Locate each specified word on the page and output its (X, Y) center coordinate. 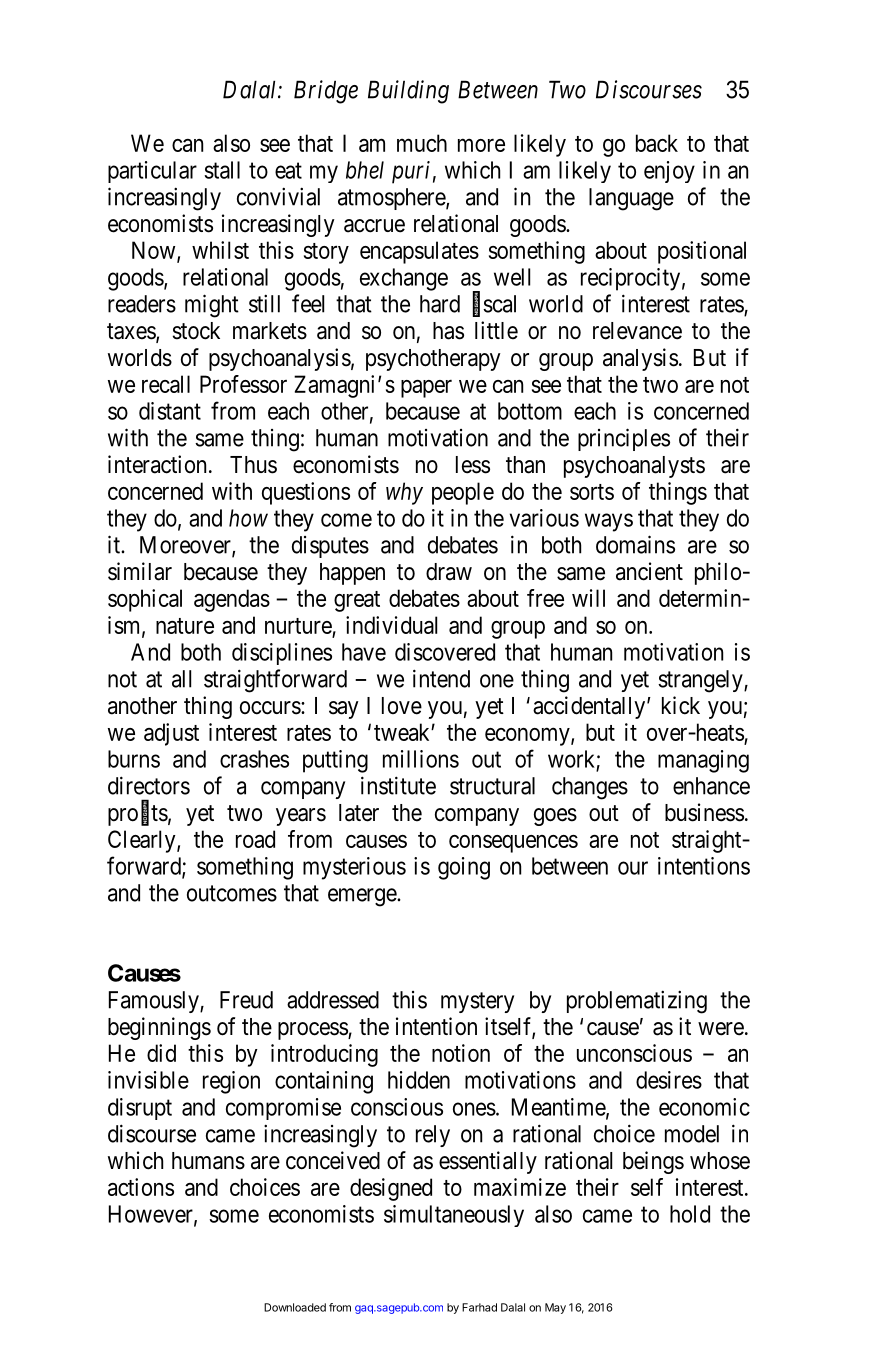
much (422, 143)
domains (635, 544)
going (464, 868)
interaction (157, 464)
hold (690, 1214)
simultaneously (454, 1216)
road (255, 839)
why (404, 493)
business (704, 812)
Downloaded (295, 1307)
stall (222, 170)
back (657, 143)
